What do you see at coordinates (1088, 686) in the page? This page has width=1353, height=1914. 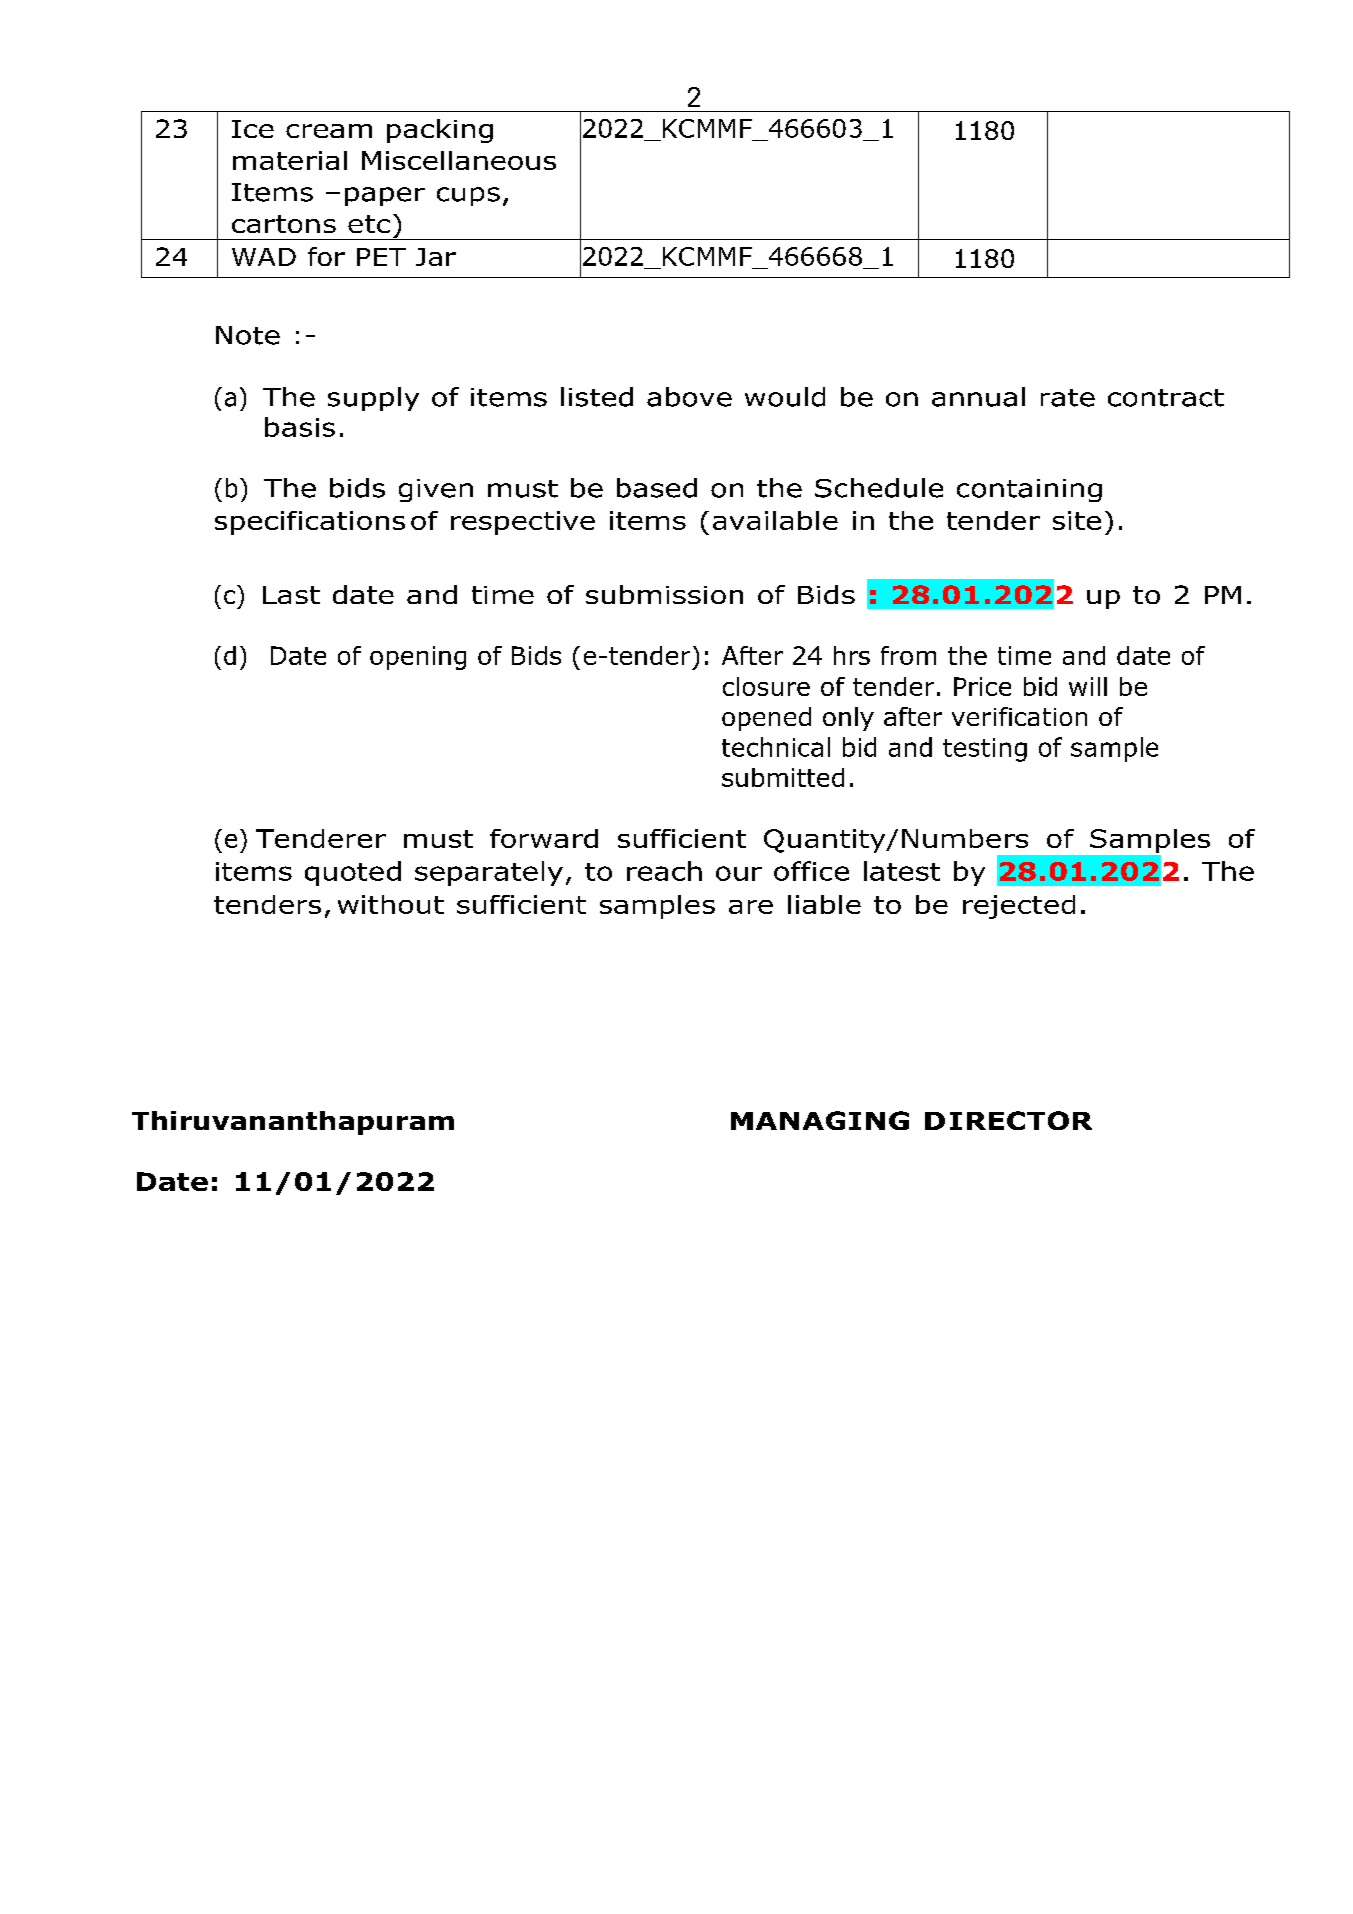 I see `will` at bounding box center [1088, 686].
